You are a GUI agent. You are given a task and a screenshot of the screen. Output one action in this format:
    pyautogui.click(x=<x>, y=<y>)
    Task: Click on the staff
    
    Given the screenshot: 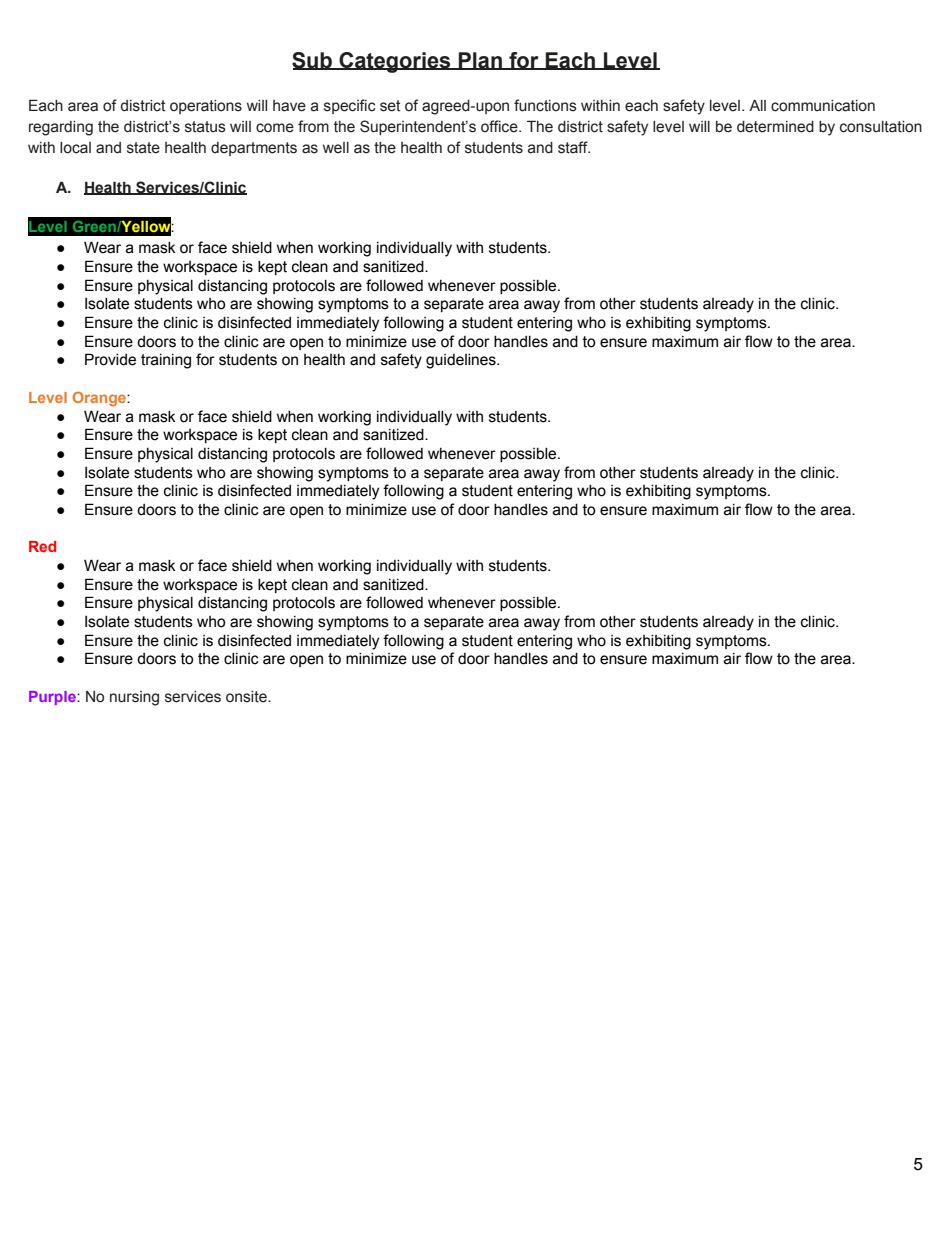 What is the action you would take?
    pyautogui.click(x=574, y=147)
